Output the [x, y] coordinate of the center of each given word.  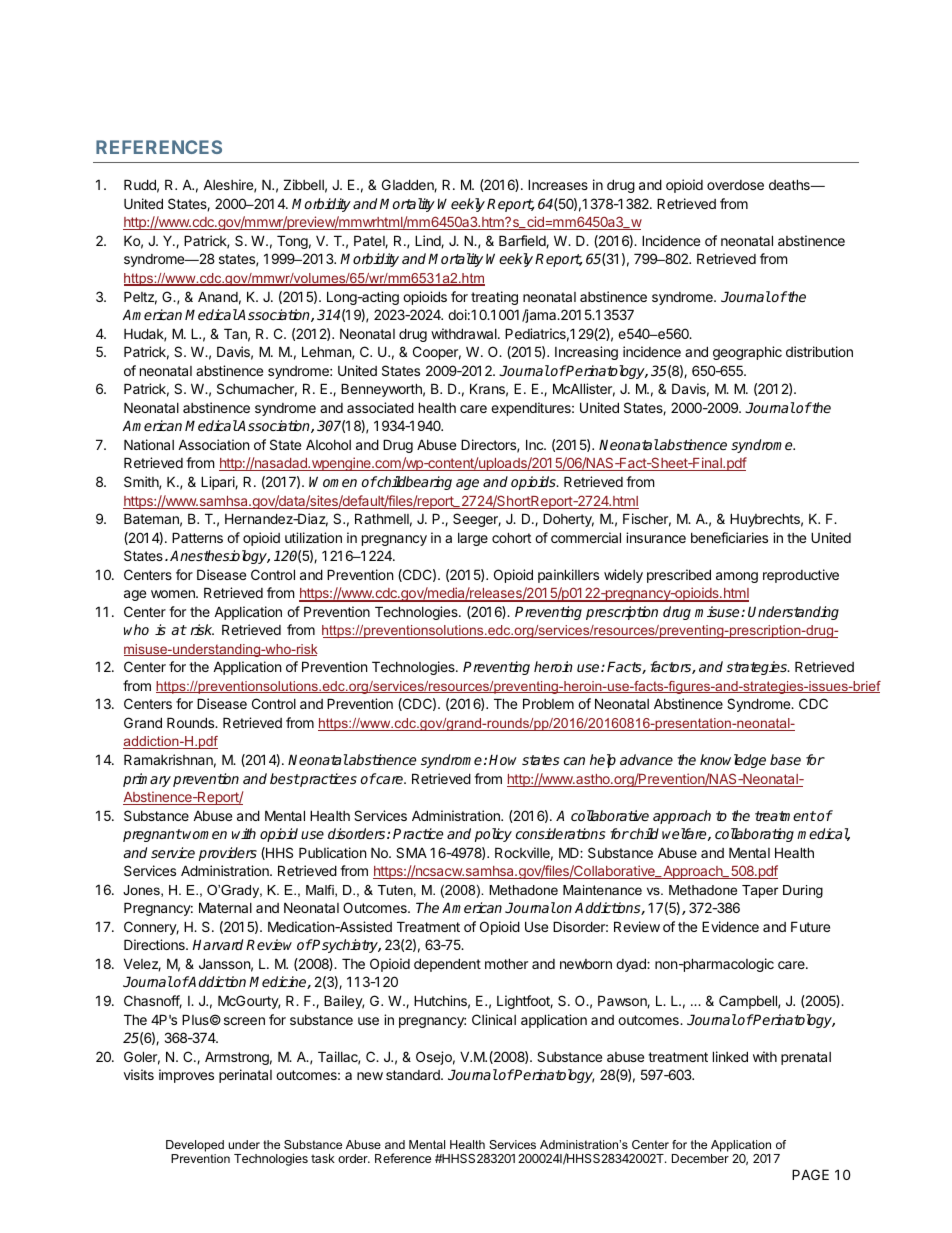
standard [414, 1075]
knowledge [733, 761]
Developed [195, 1146]
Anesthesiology [220, 557]
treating [494, 298]
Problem [548, 703]
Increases [558, 184]
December [700, 1158]
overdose [735, 185]
